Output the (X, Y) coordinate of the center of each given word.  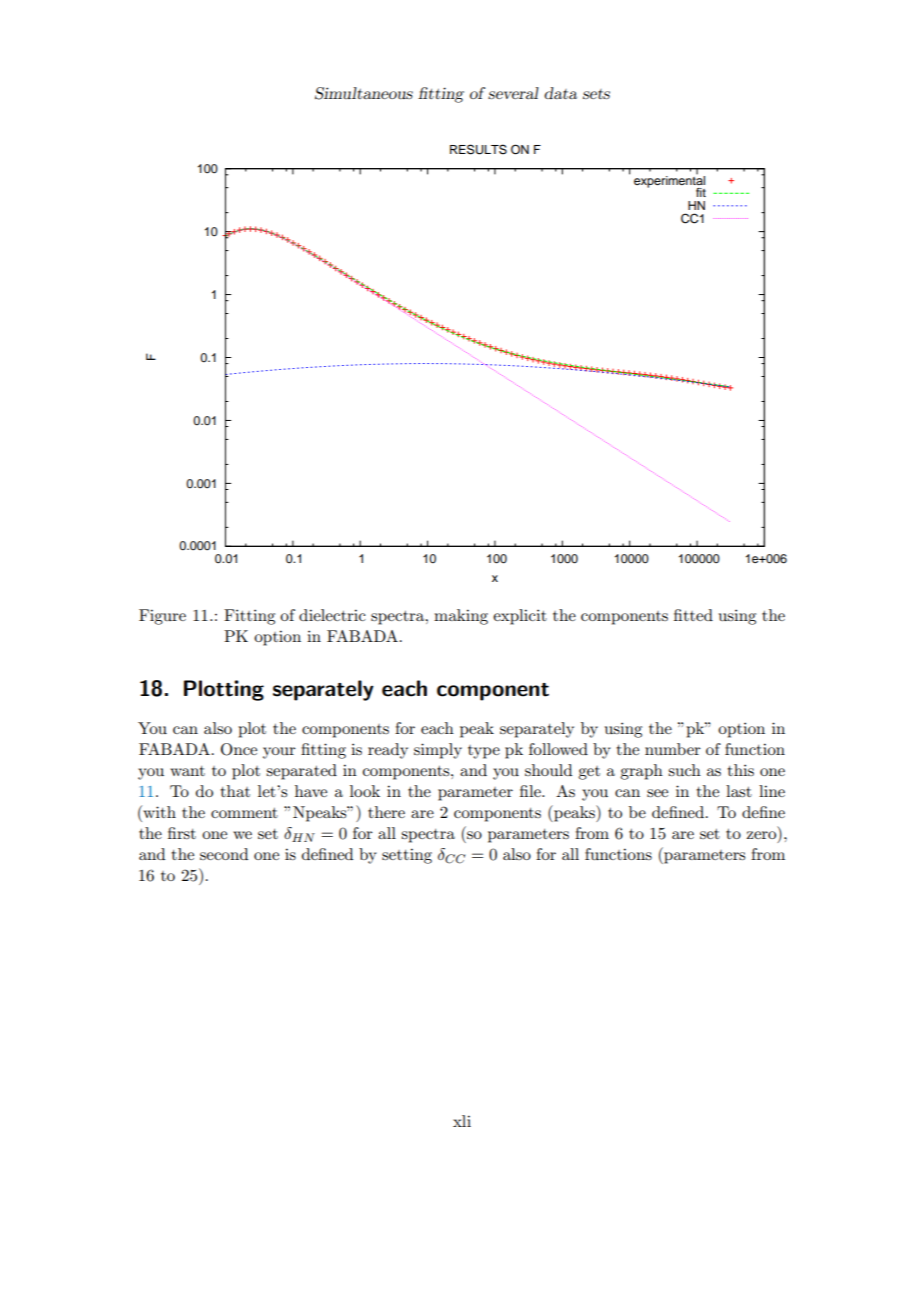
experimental (669, 181)
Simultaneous (364, 93)
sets (596, 94)
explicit (520, 617)
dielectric (332, 615)
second (224, 854)
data (560, 93)
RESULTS (478, 149)
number (673, 749)
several (513, 93)
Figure (162, 617)
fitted (693, 615)
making (461, 617)
